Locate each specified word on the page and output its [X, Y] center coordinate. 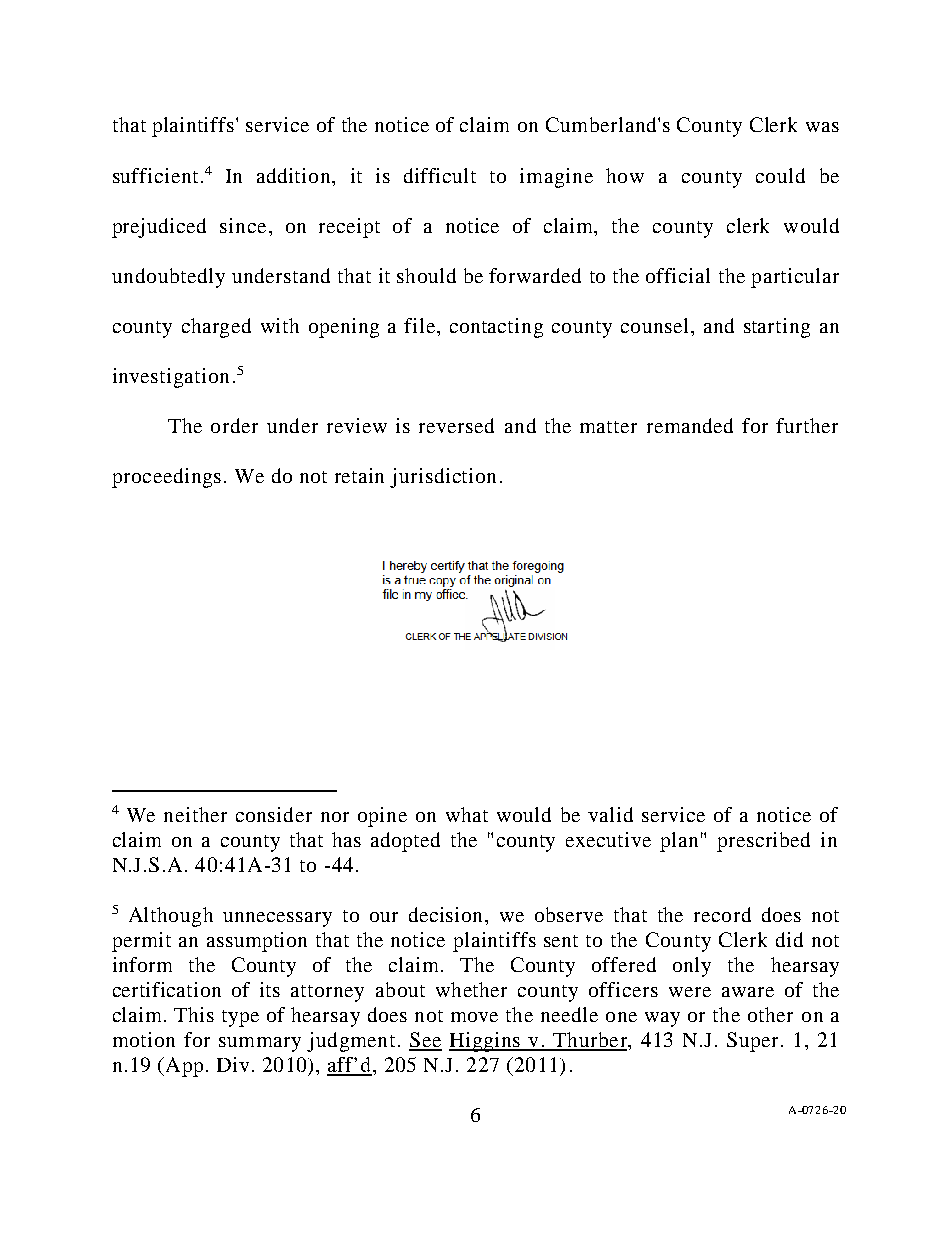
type [240, 1018]
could [780, 175]
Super [752, 1042]
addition [295, 175]
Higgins [486, 1042]
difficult [440, 175]
